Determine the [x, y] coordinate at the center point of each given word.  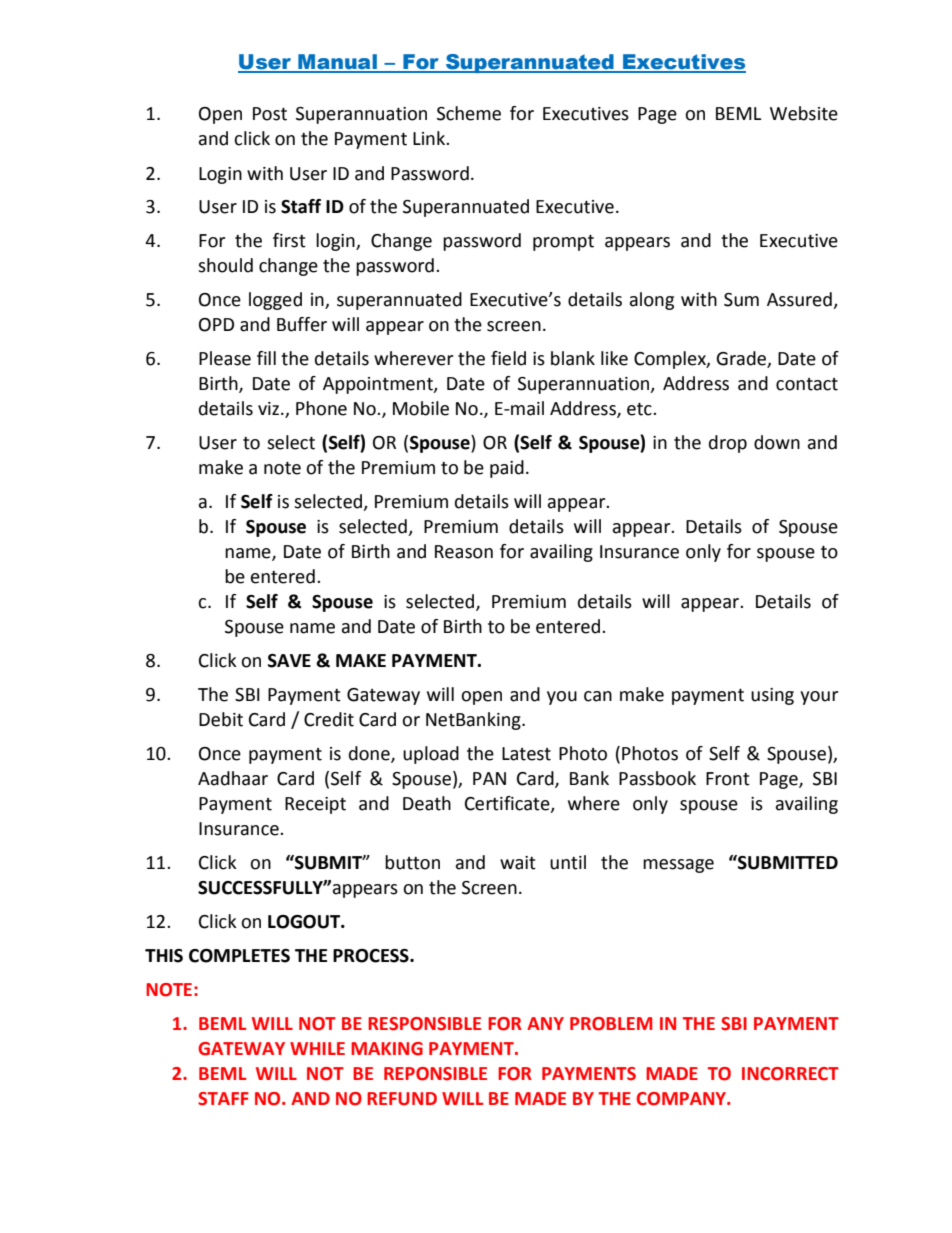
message [678, 866]
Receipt [315, 805]
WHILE [317, 1048]
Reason [464, 552]
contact [807, 384]
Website [804, 113]
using [772, 696]
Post [270, 114]
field [508, 358]
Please [225, 358]
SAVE [289, 661]
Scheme [469, 113]
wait [518, 863]
